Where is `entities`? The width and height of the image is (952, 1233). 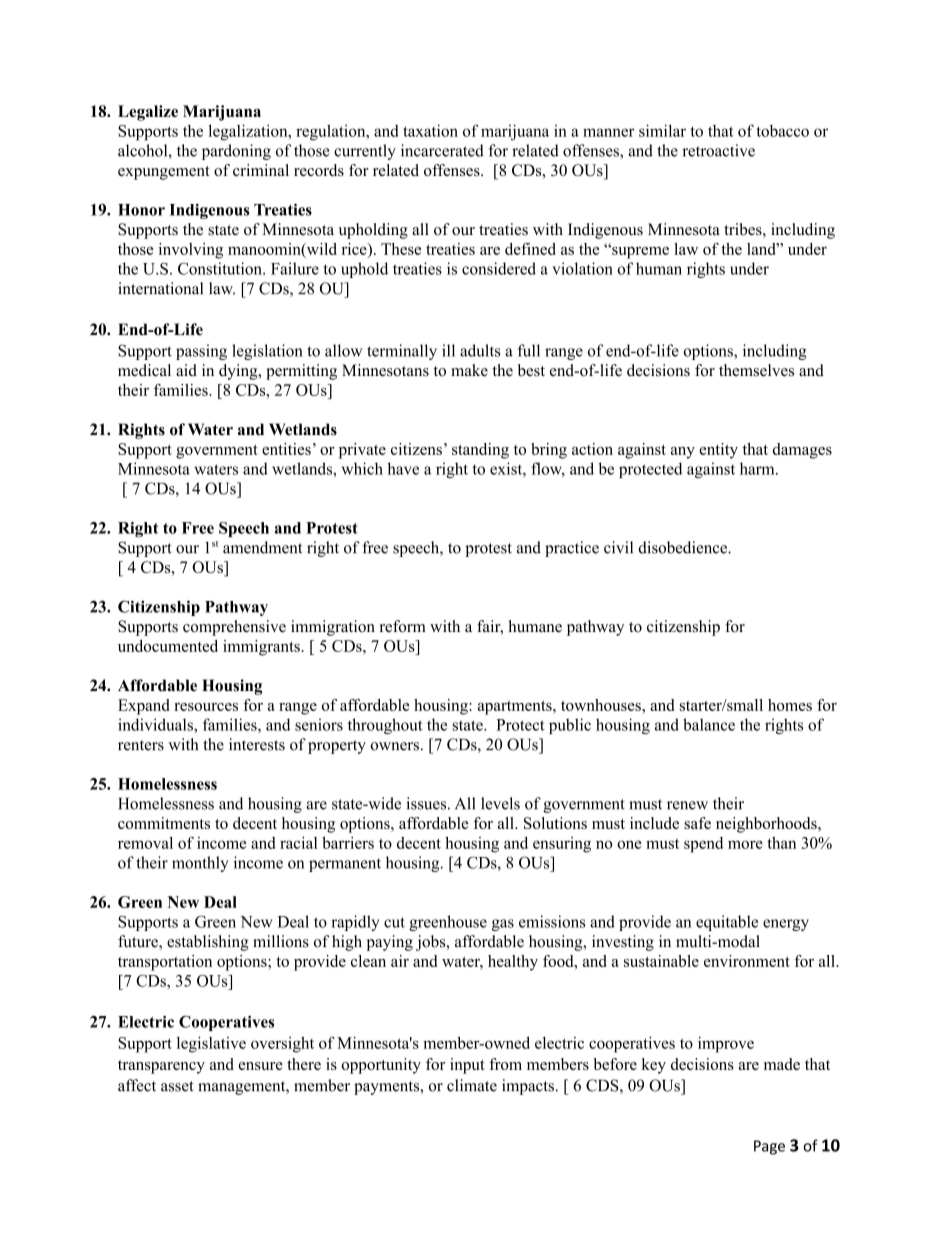
entities is located at coordinates (286, 449).
